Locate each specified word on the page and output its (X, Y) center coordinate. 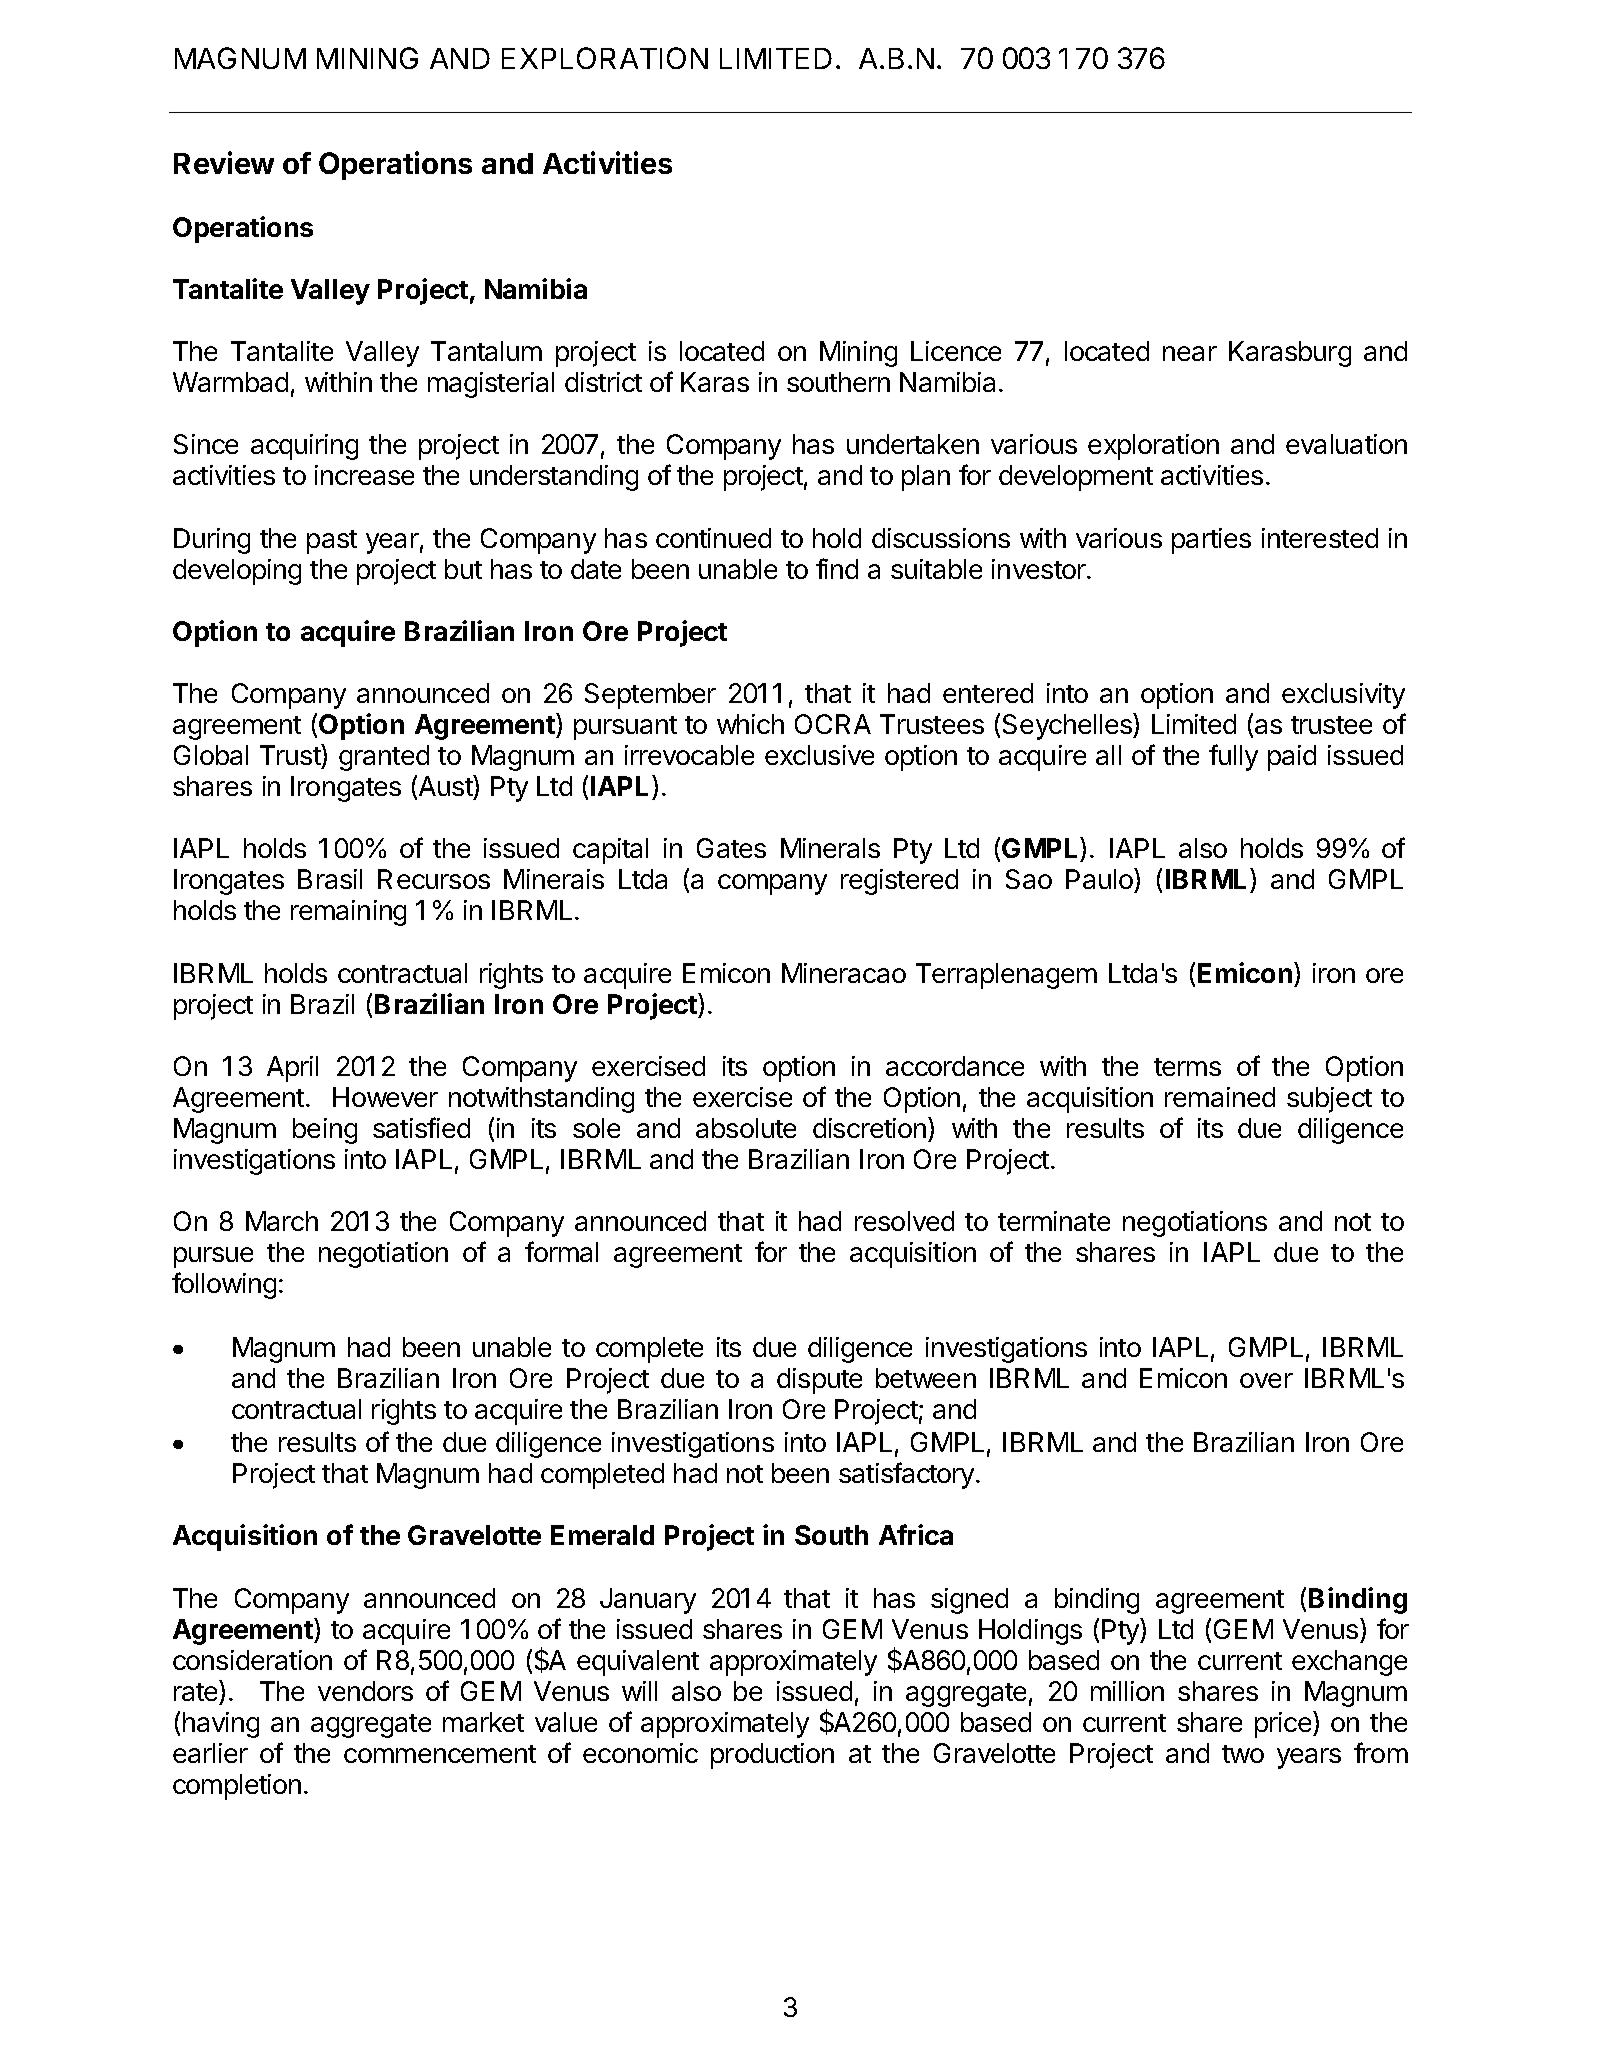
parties (1211, 541)
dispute (819, 1381)
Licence (956, 351)
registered (899, 882)
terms (1187, 1067)
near (1190, 353)
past (332, 542)
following (224, 1285)
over (1266, 1380)
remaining (348, 913)
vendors (365, 1691)
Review (224, 162)
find (837, 568)
